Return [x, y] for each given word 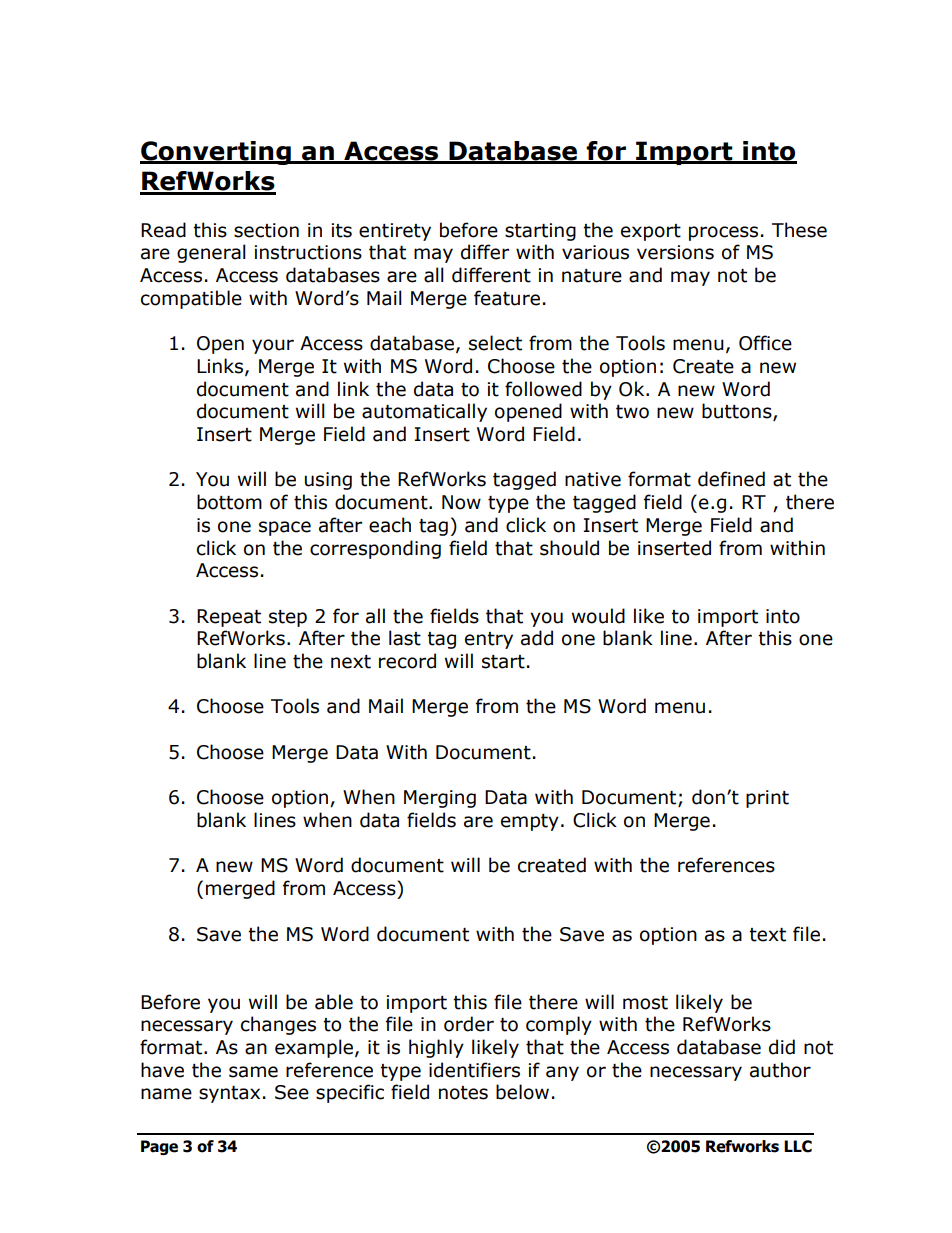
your [273, 346]
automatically [424, 412]
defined [731, 479]
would [598, 616]
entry [489, 640]
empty [530, 822]
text [767, 935]
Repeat [229, 618]
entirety [395, 232]
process [723, 233]
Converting [216, 153]
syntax [229, 1094]
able [334, 1002]
